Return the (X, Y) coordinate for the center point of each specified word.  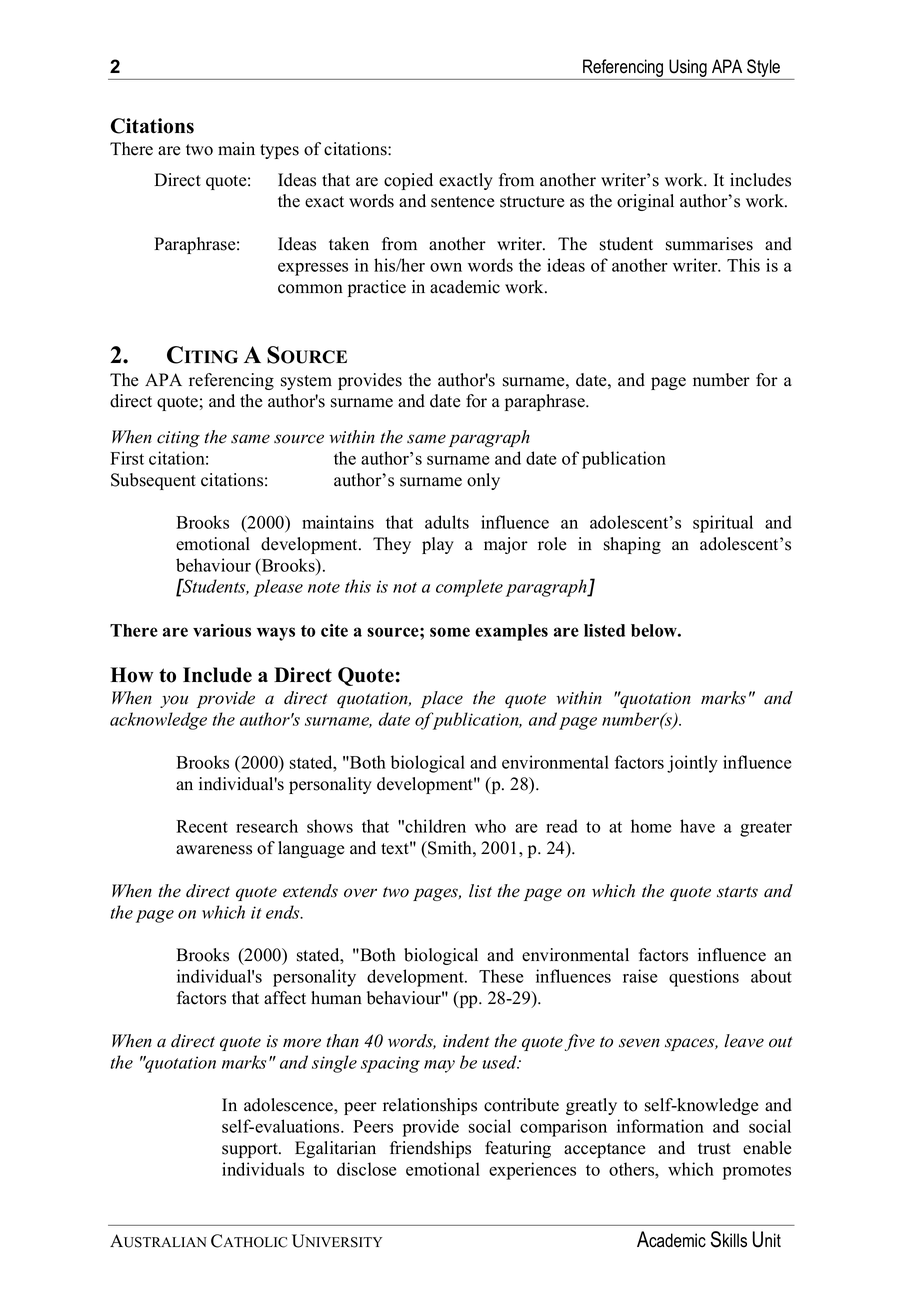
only (483, 481)
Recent (202, 826)
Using (688, 69)
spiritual (723, 524)
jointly (692, 764)
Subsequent (153, 481)
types (279, 151)
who (490, 826)
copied (408, 181)
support (251, 1150)
